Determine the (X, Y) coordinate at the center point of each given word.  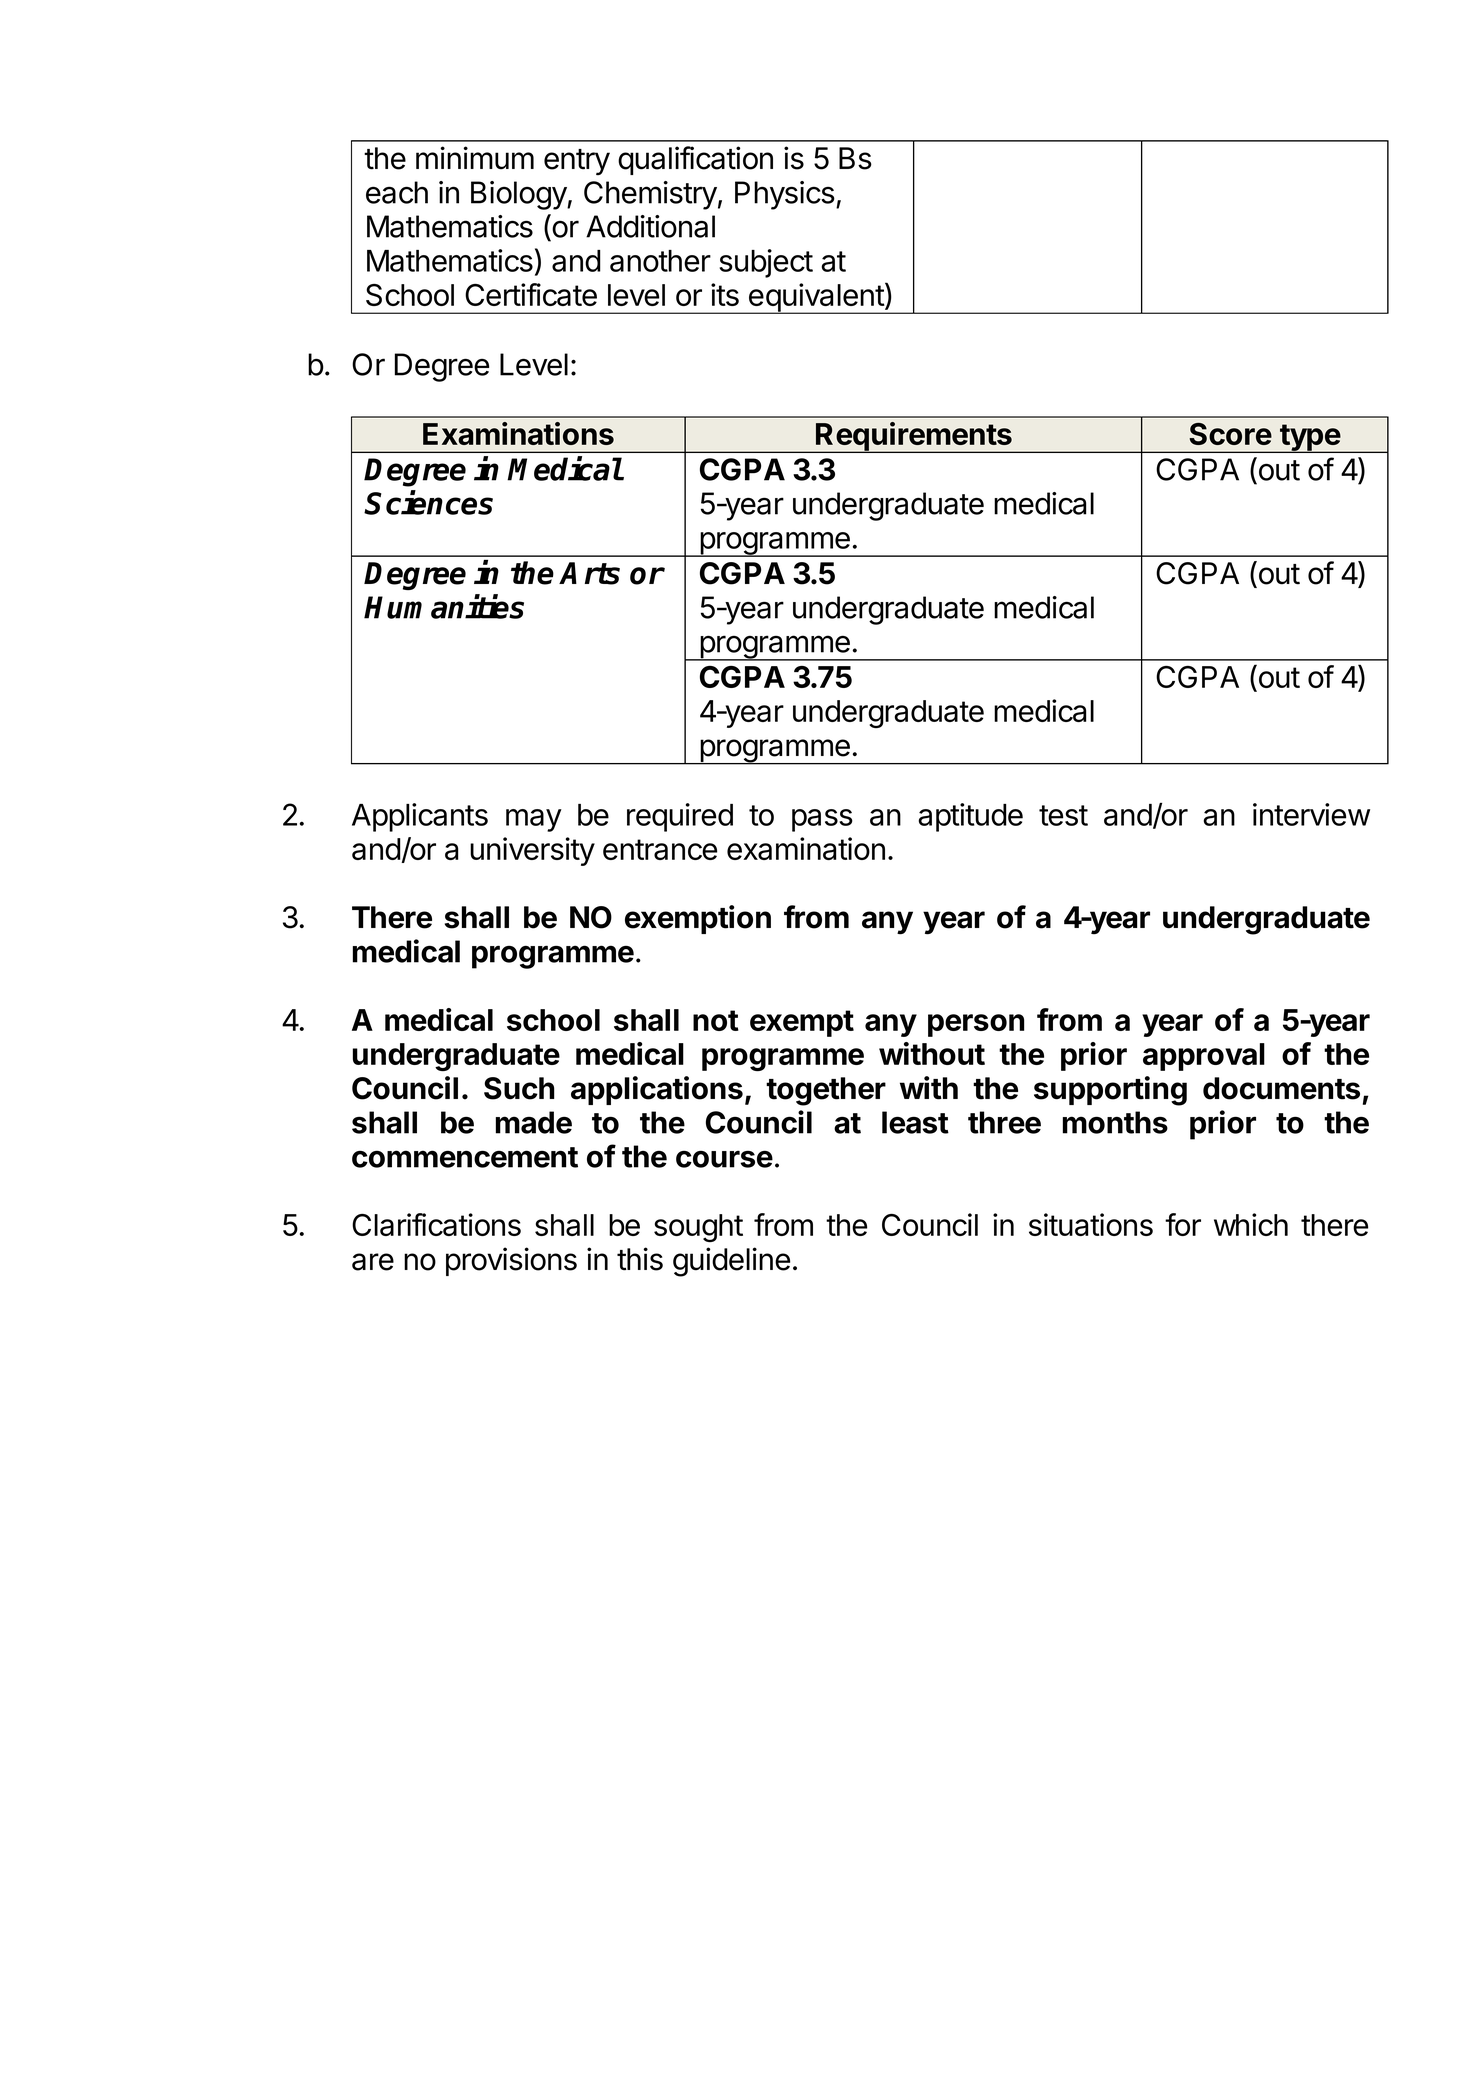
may (534, 820)
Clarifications (436, 1224)
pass (822, 820)
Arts (589, 573)
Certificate (531, 294)
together (826, 1091)
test (1063, 815)
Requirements (914, 437)
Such (519, 1088)
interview (1311, 814)
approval (1204, 1057)
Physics (785, 195)
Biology (519, 195)
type (1310, 438)
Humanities (444, 606)
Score (1230, 434)
